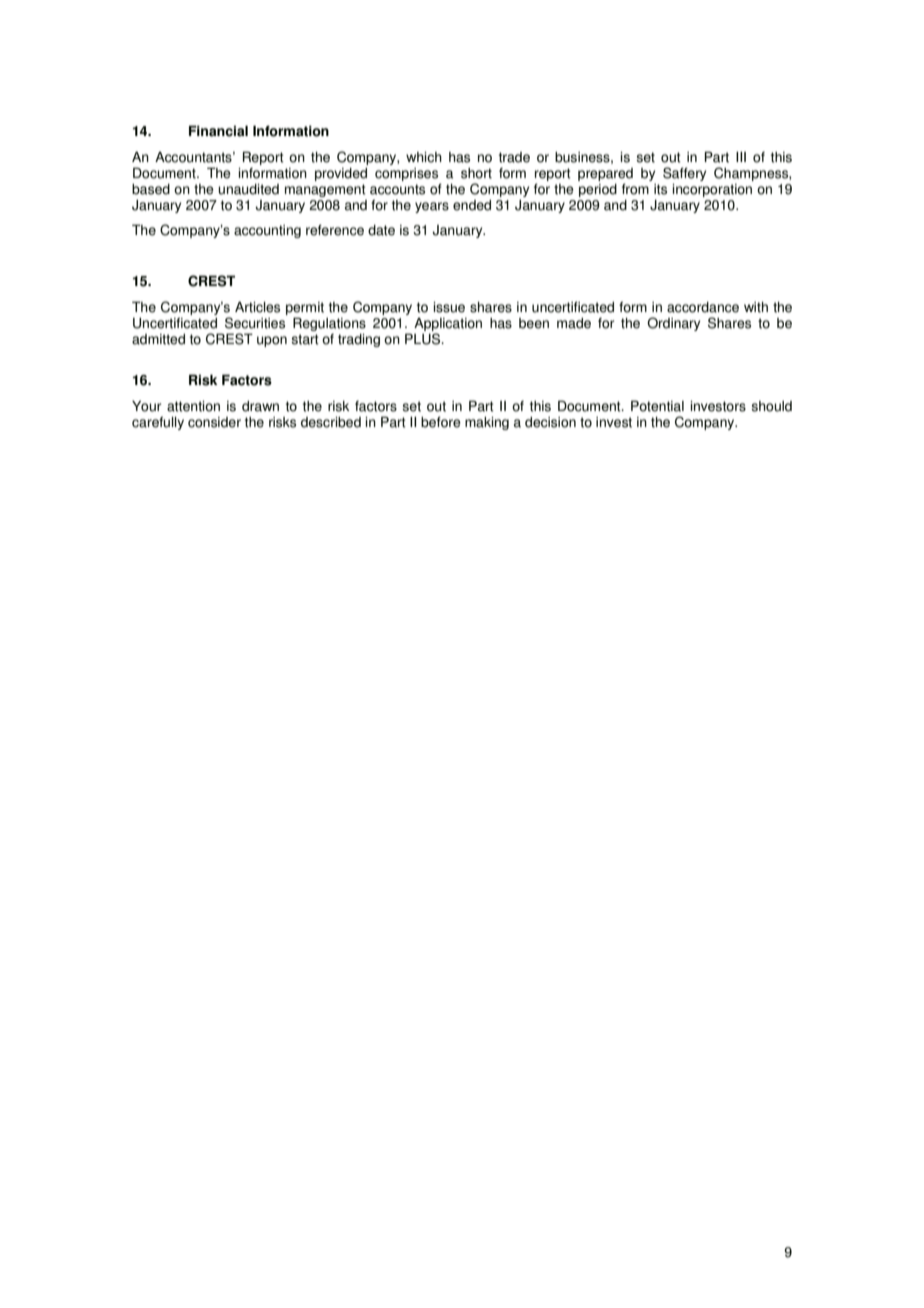 This screenshot has width=924, height=1308. I want to click on Financial, so click(218, 131).
